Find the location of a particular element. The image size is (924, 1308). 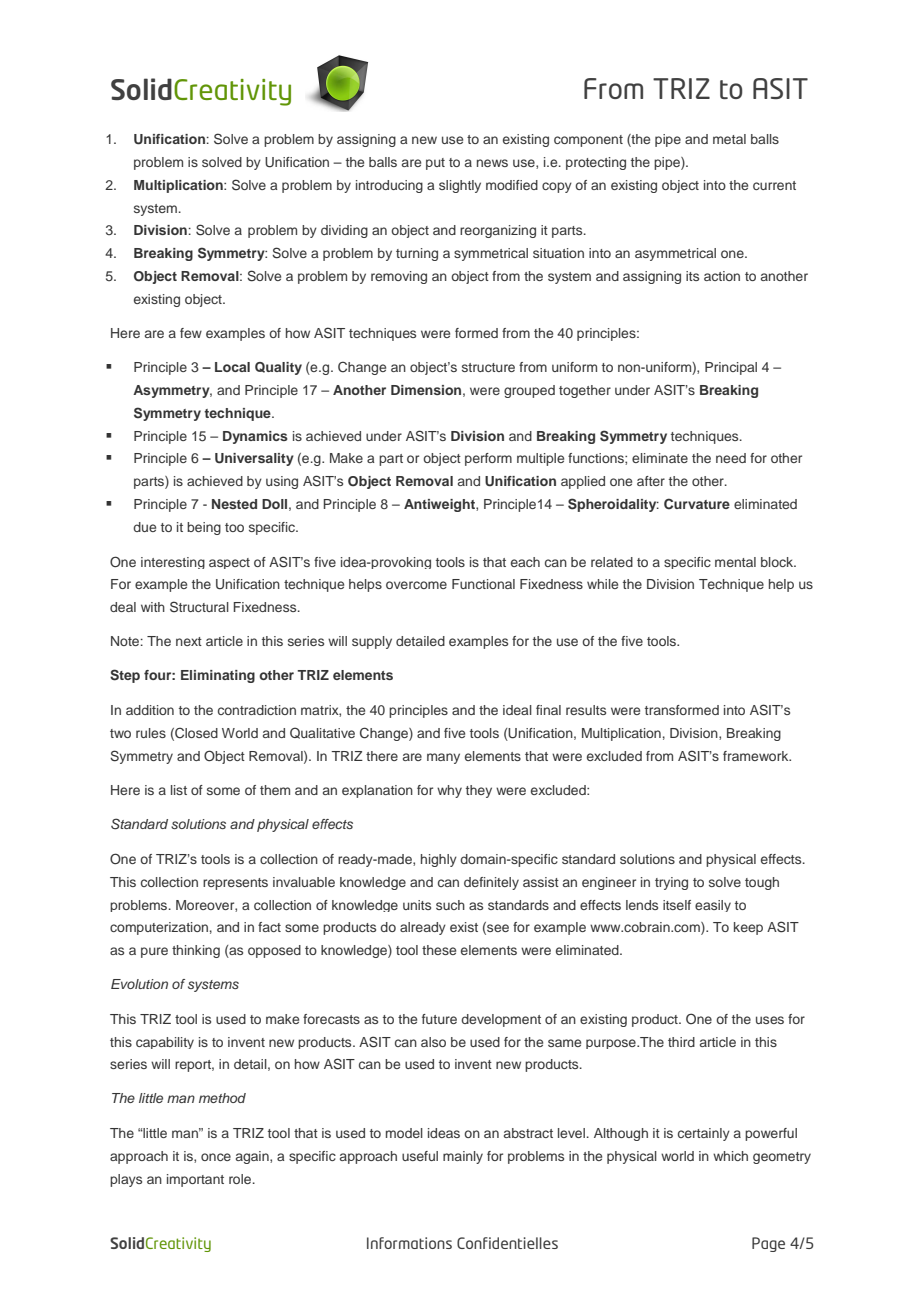

dividing is located at coordinates (344, 231).
